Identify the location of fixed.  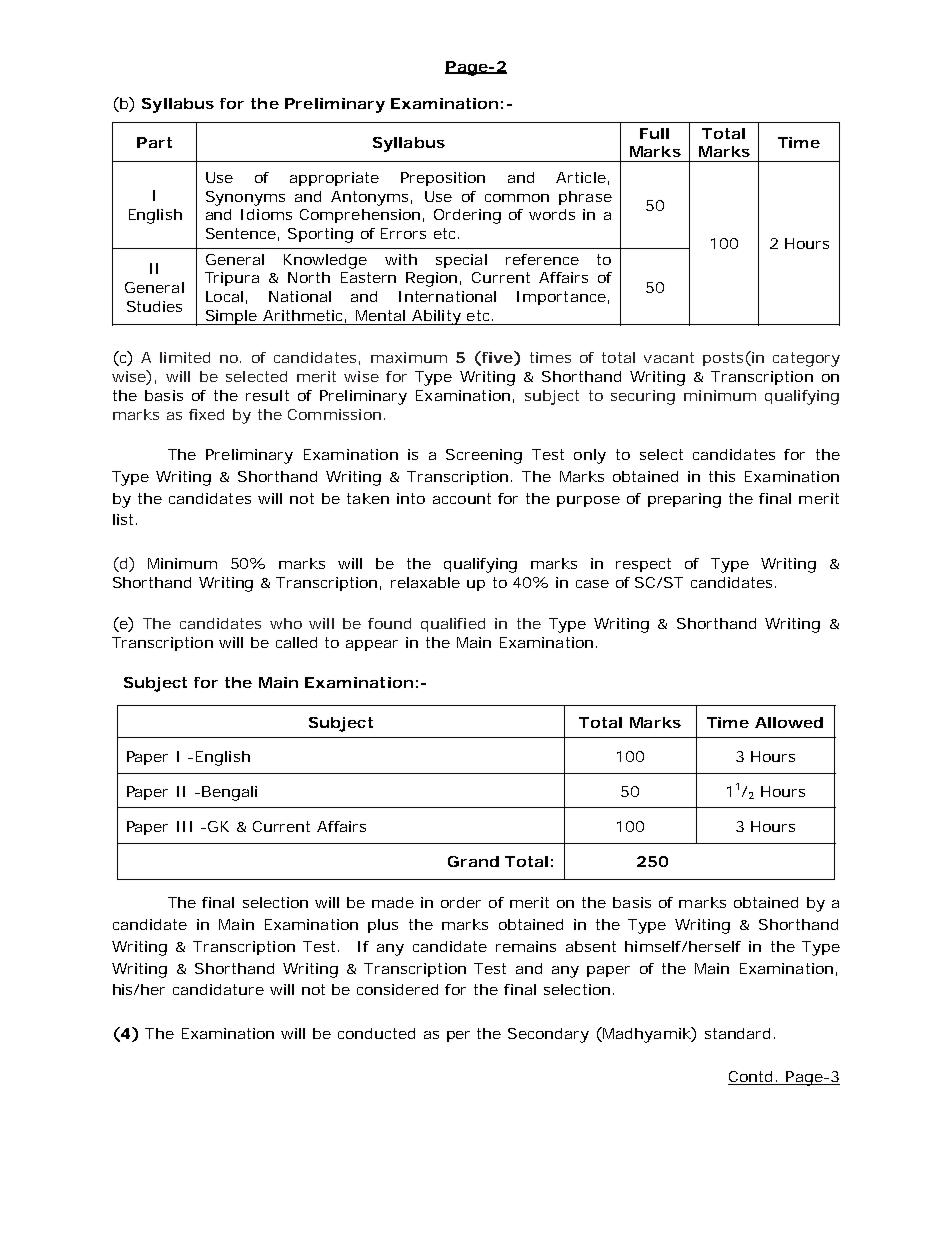
(206, 414).
